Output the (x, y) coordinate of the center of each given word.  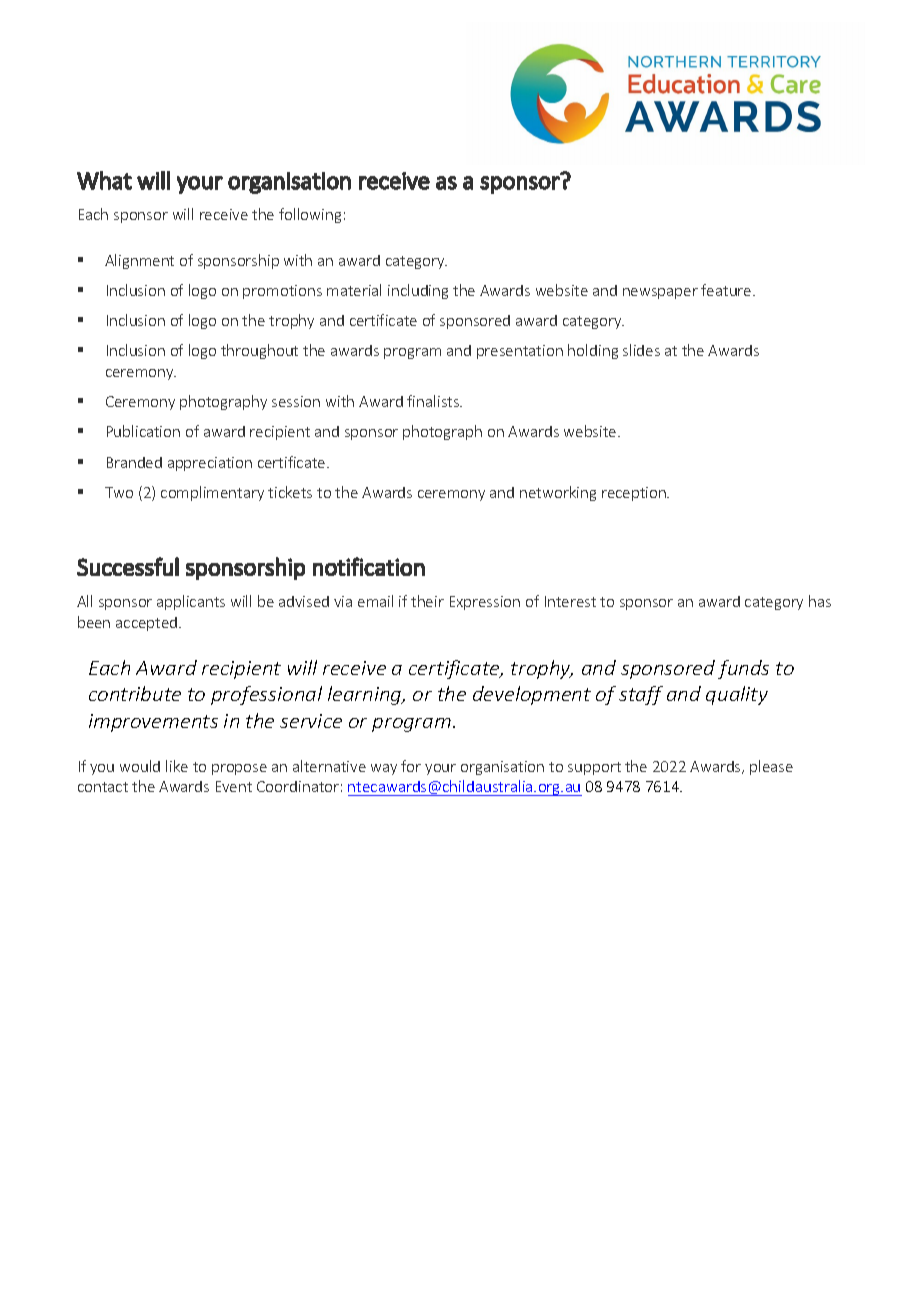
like (177, 766)
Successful (128, 566)
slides (641, 350)
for (411, 766)
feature (727, 290)
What (104, 180)
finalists (434, 401)
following (310, 215)
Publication (143, 431)
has (820, 601)
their (427, 601)
